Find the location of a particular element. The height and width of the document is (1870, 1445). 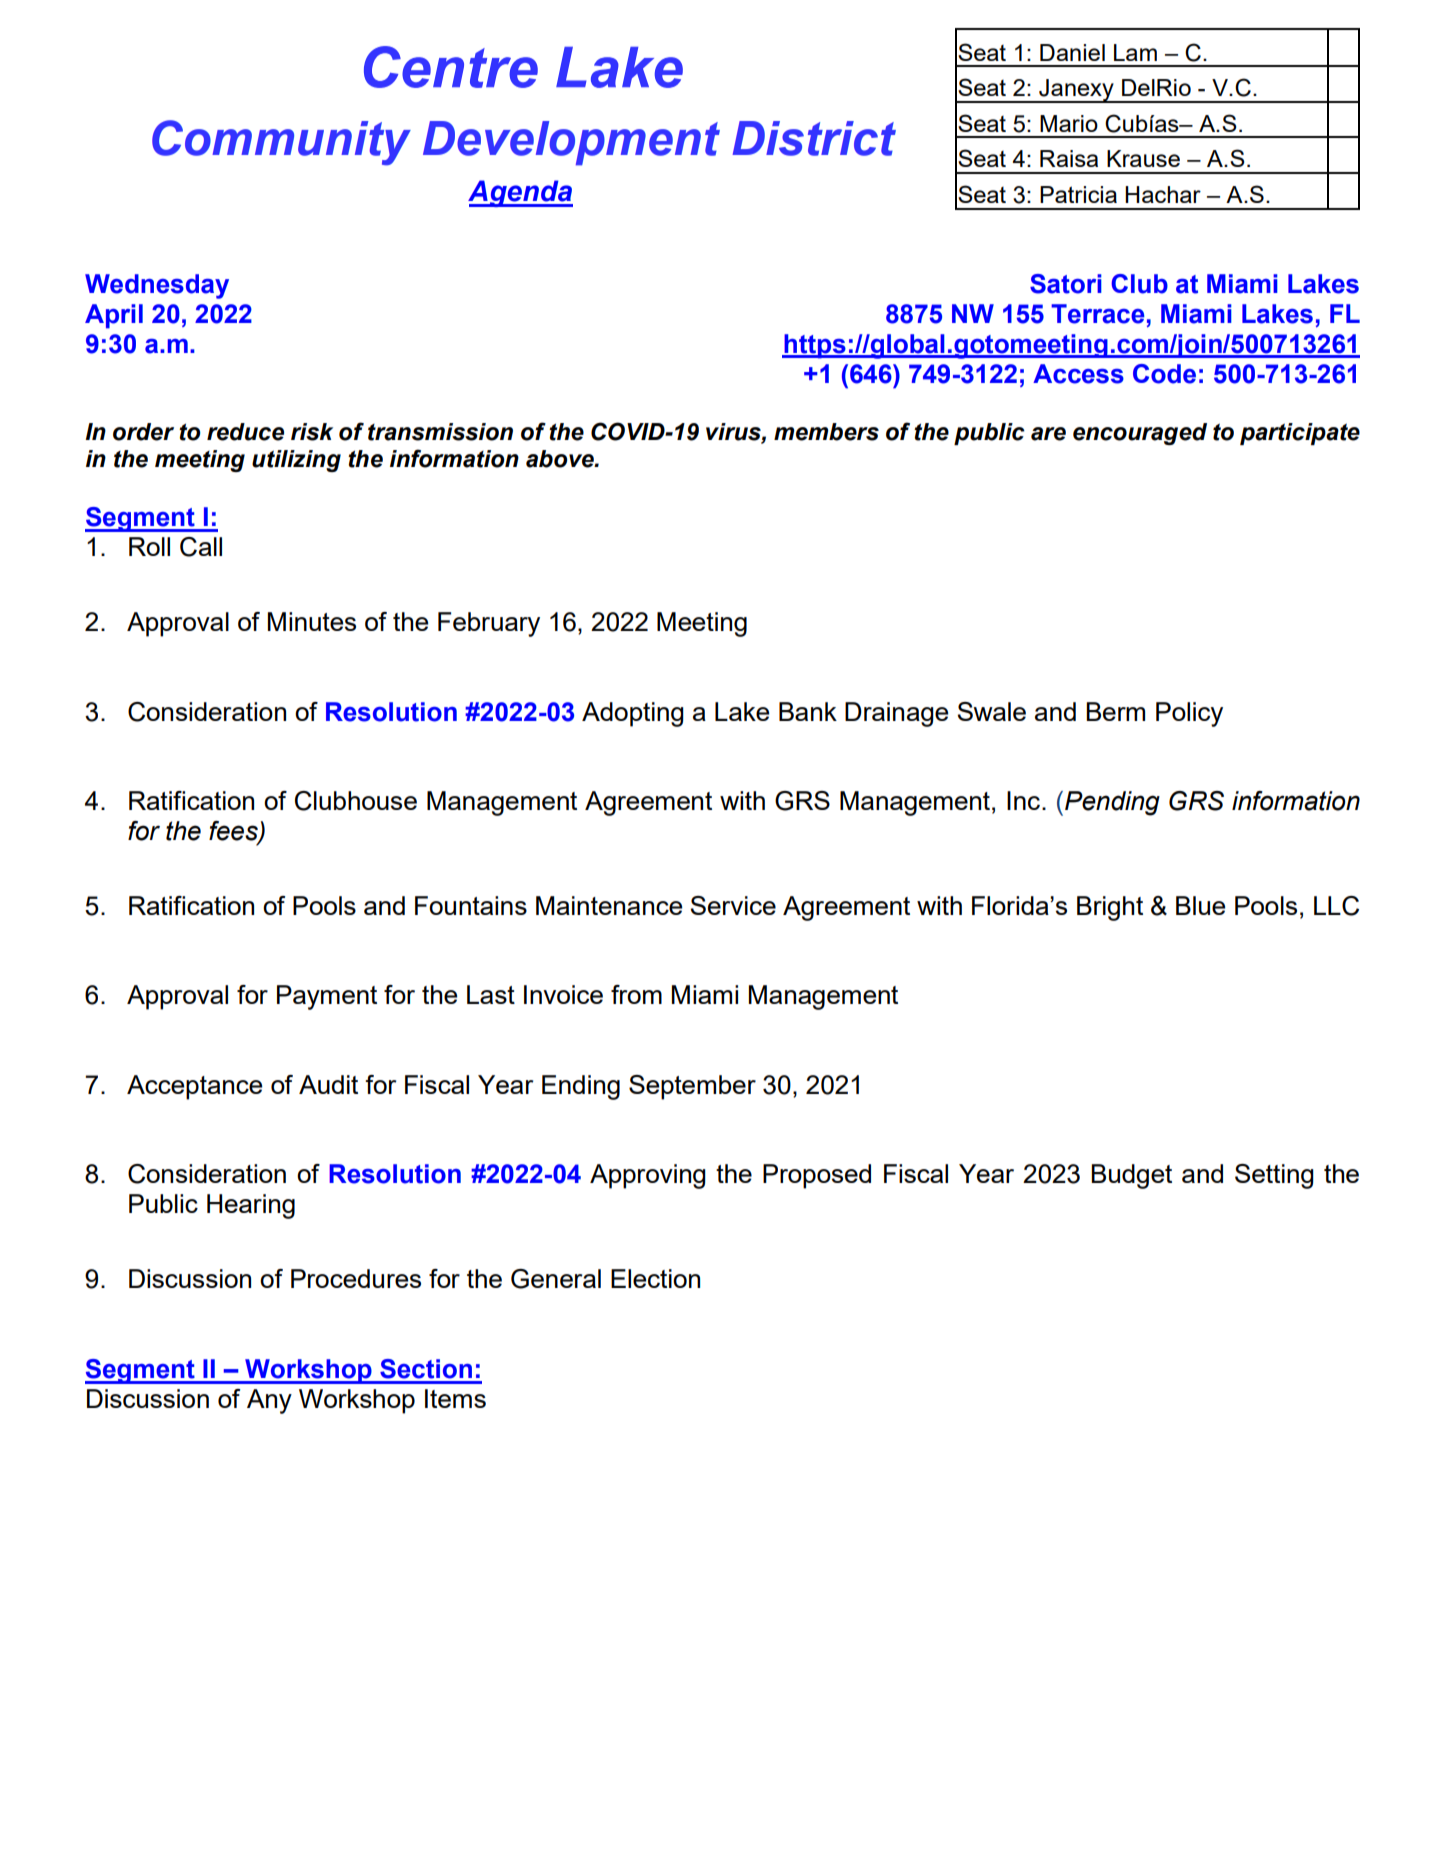

Any is located at coordinates (269, 1401).
